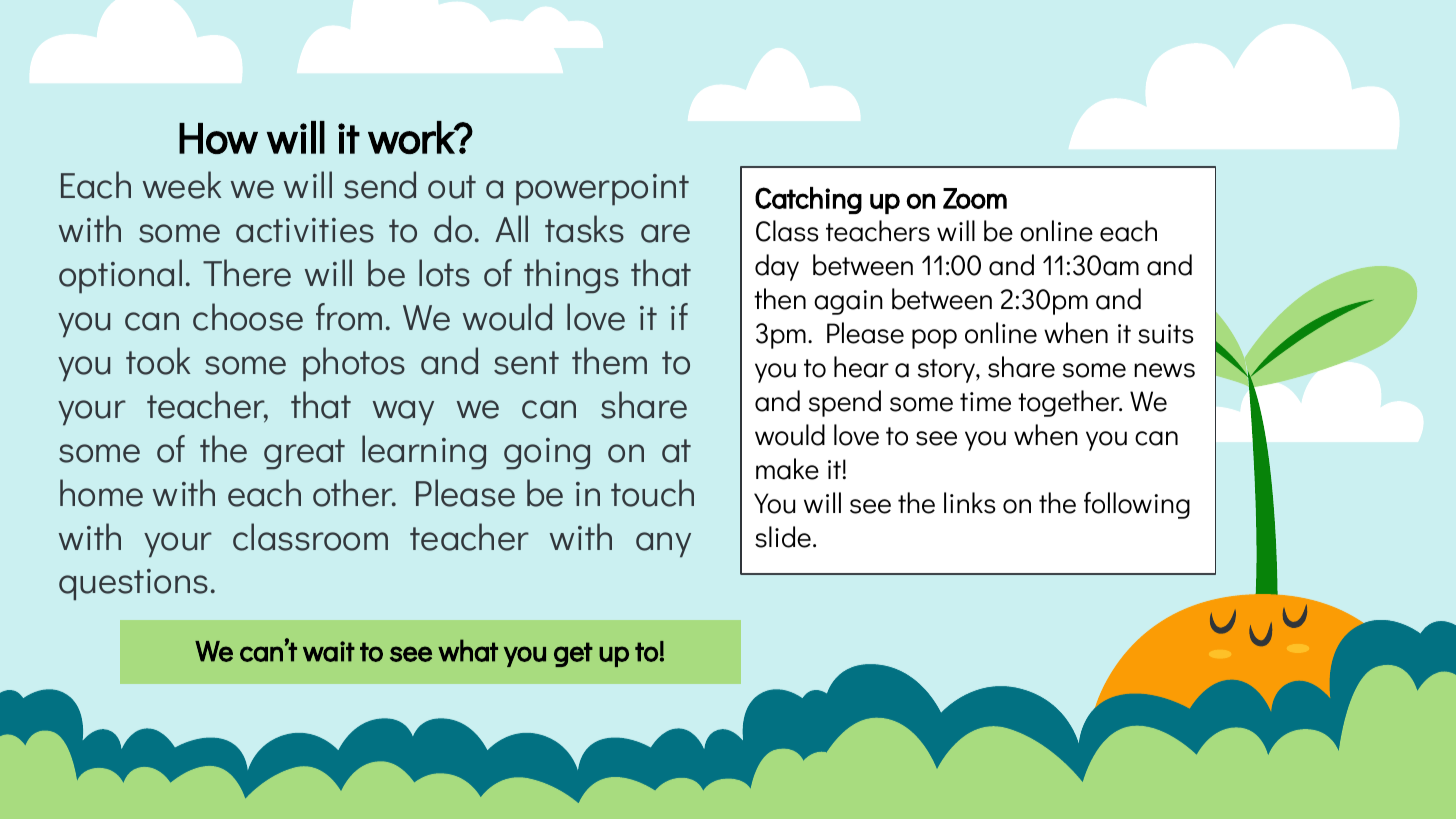 This page has width=1456, height=819. I want to click on again, so click(848, 302).
